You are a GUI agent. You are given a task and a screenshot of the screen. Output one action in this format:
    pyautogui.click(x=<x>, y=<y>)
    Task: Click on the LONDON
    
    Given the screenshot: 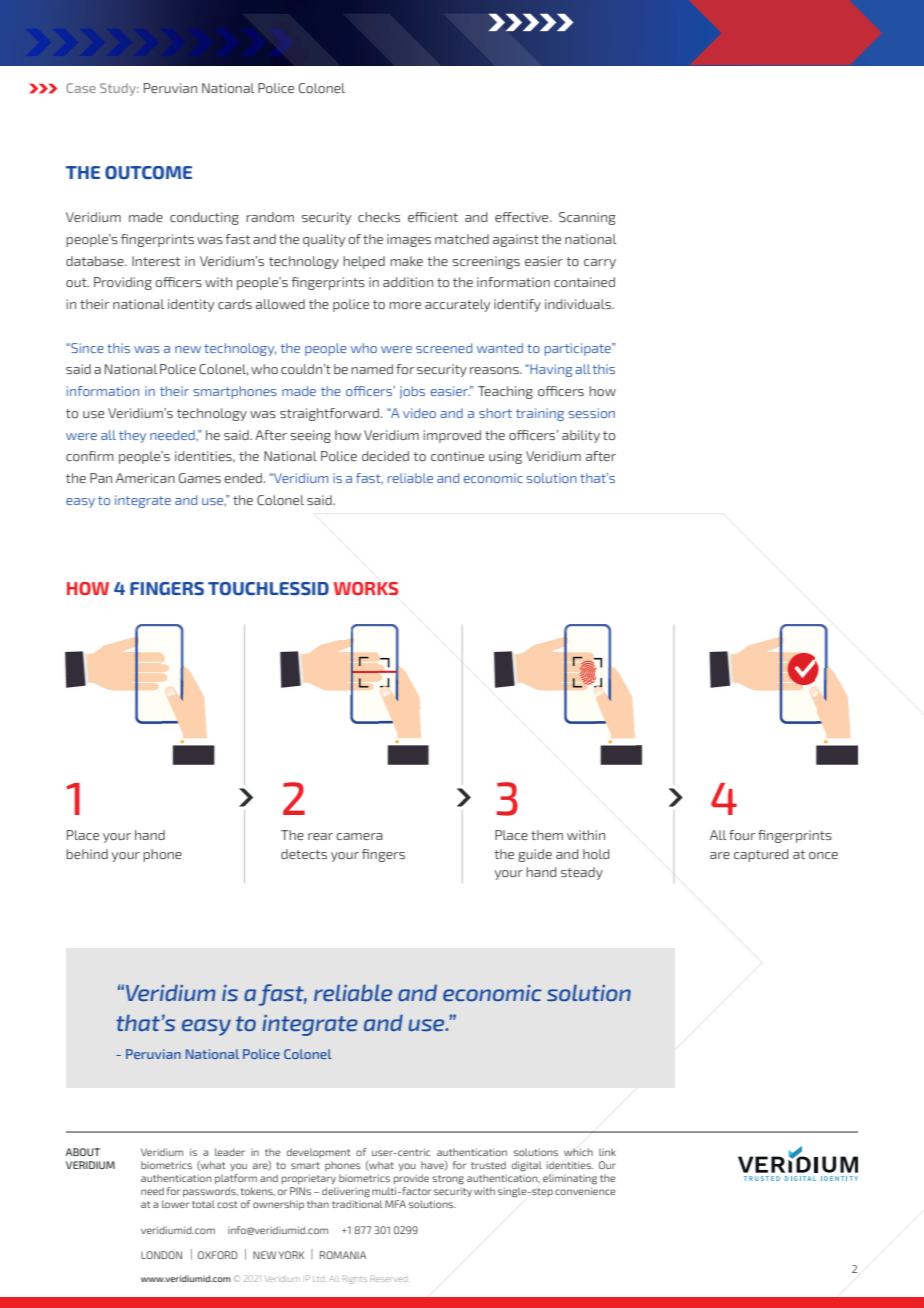 What is the action you would take?
    pyautogui.click(x=161, y=1255)
